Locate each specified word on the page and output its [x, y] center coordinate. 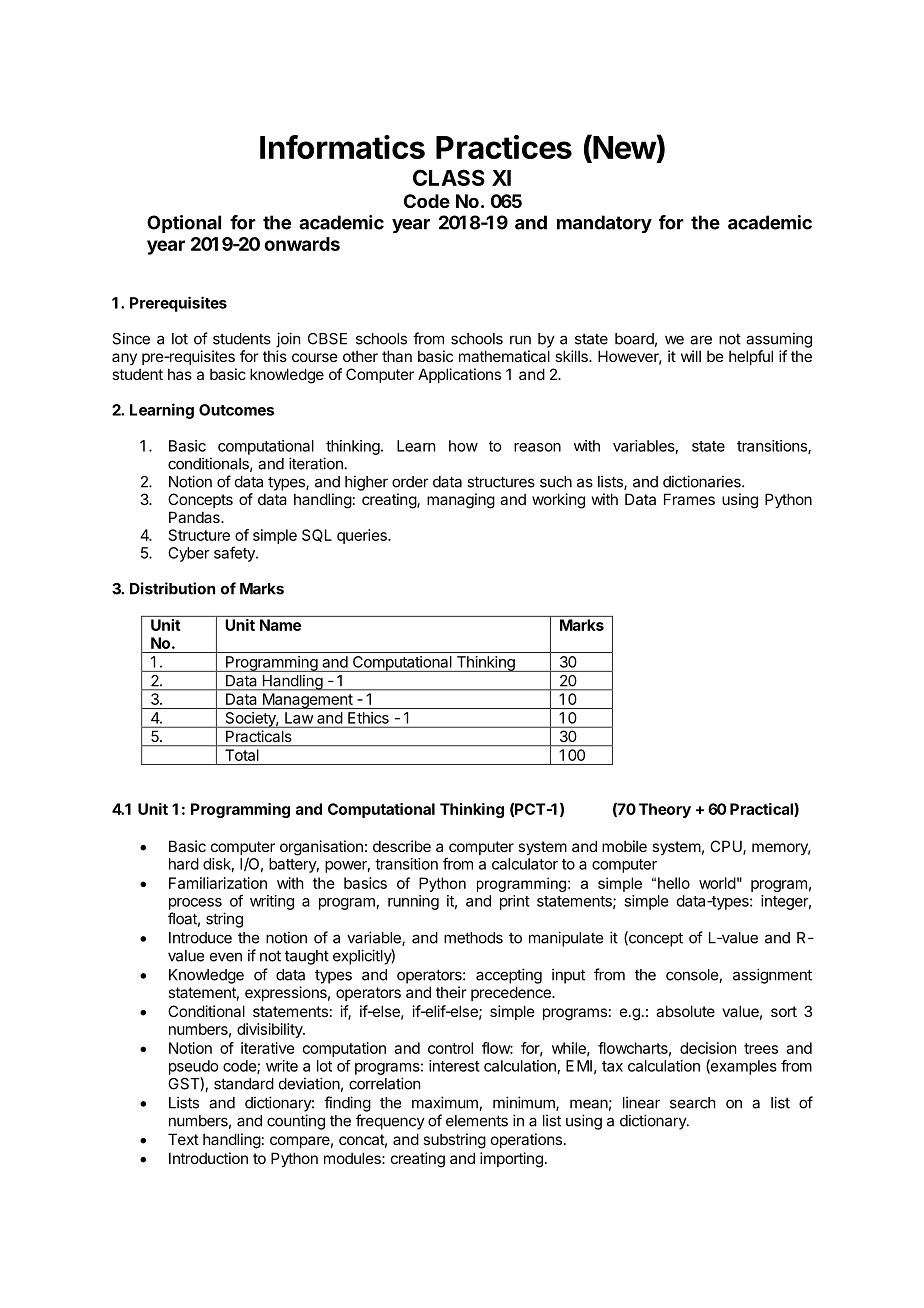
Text [183, 1139]
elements [477, 1121]
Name [280, 625]
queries [363, 536]
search [693, 1103]
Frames [689, 499]
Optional [184, 224]
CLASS [449, 177]
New [624, 148]
